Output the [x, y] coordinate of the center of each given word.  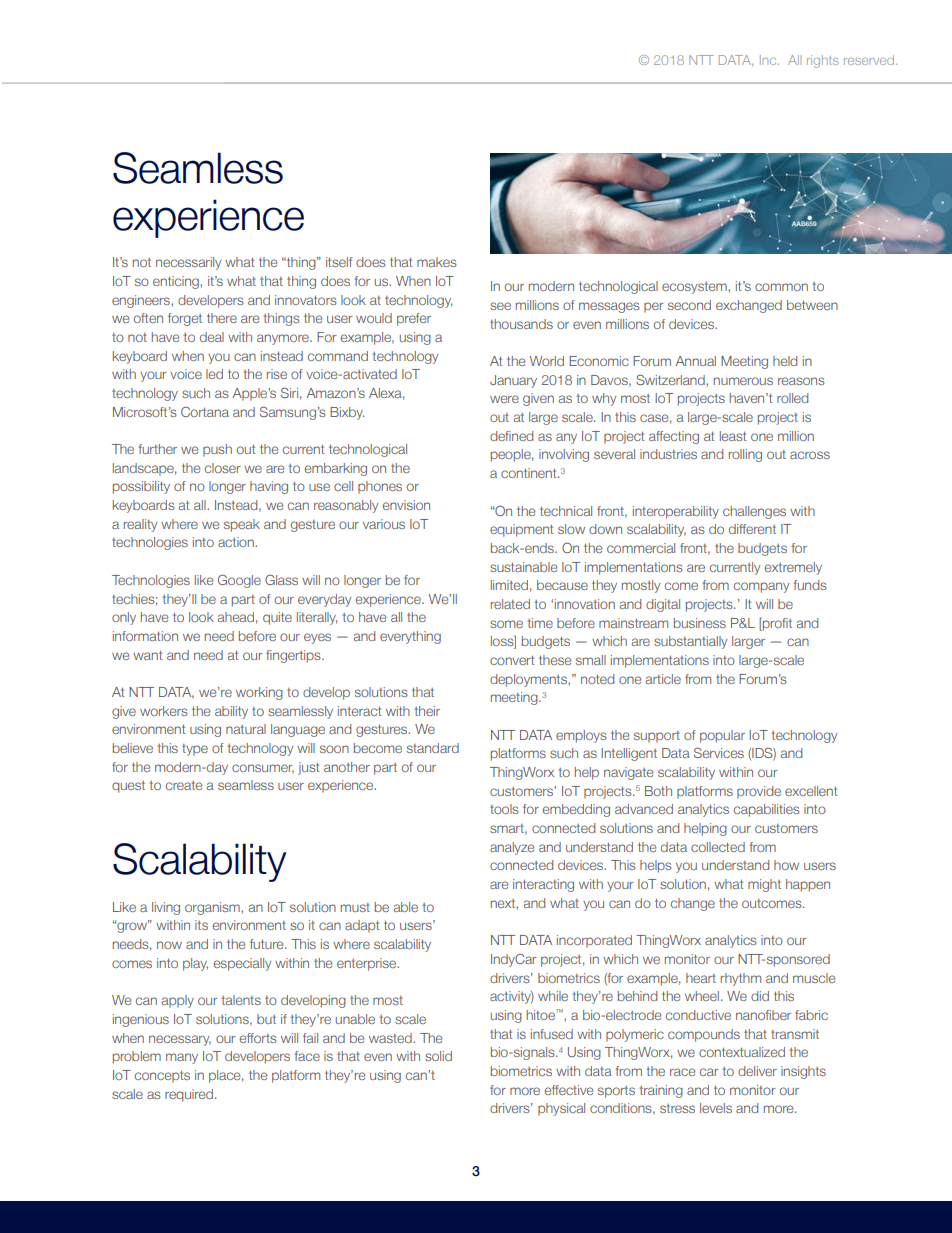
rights [823, 61]
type [195, 750]
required [190, 1095]
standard [433, 748]
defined [511, 436]
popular [722, 736]
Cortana [205, 412]
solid [438, 1056]
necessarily [188, 263]
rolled [792, 398]
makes [437, 262]
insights [803, 1072]
